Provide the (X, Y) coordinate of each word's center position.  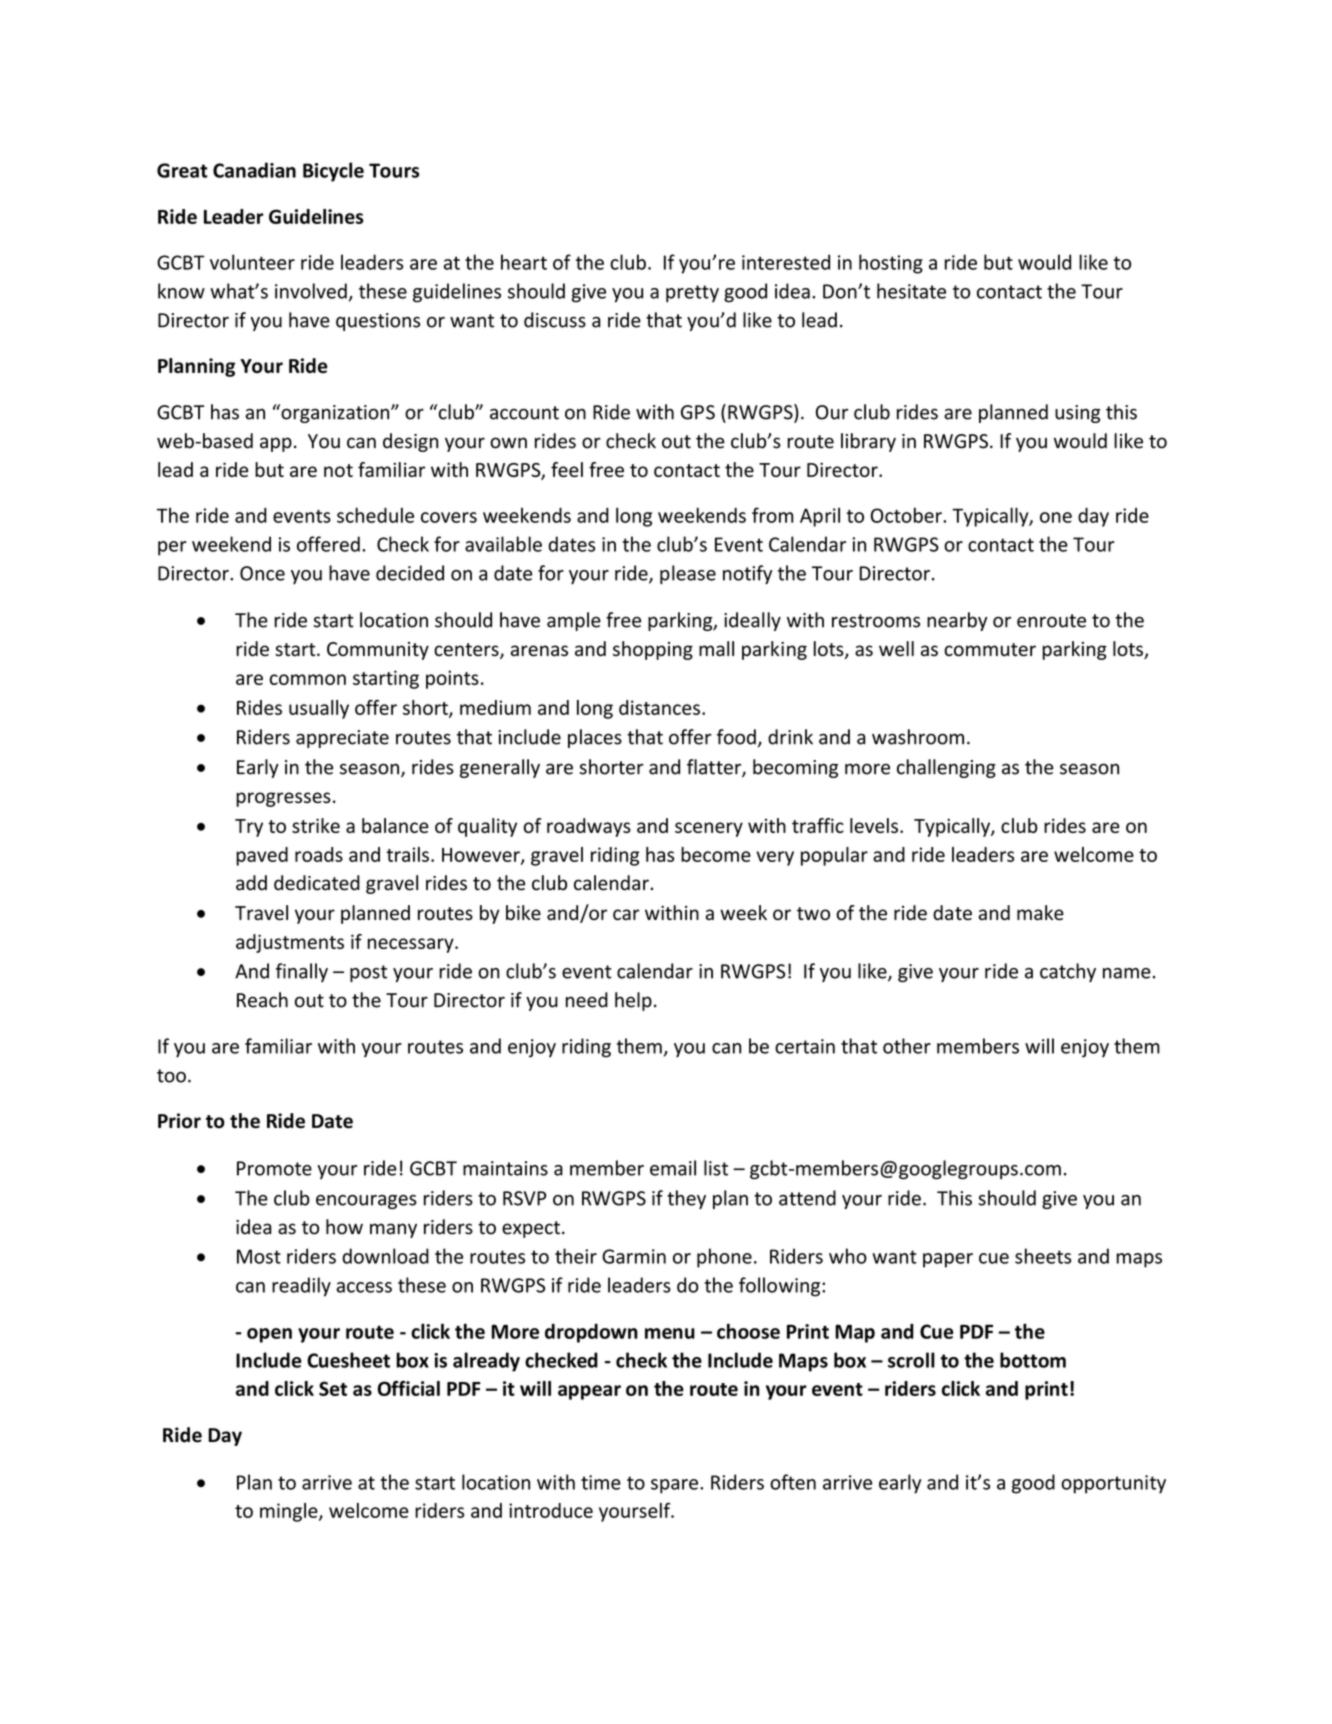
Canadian (254, 170)
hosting (891, 264)
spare (674, 1486)
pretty (692, 294)
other (907, 1046)
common (308, 679)
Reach (262, 1000)
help (633, 1001)
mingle (290, 1512)
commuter (990, 649)
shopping (653, 650)
